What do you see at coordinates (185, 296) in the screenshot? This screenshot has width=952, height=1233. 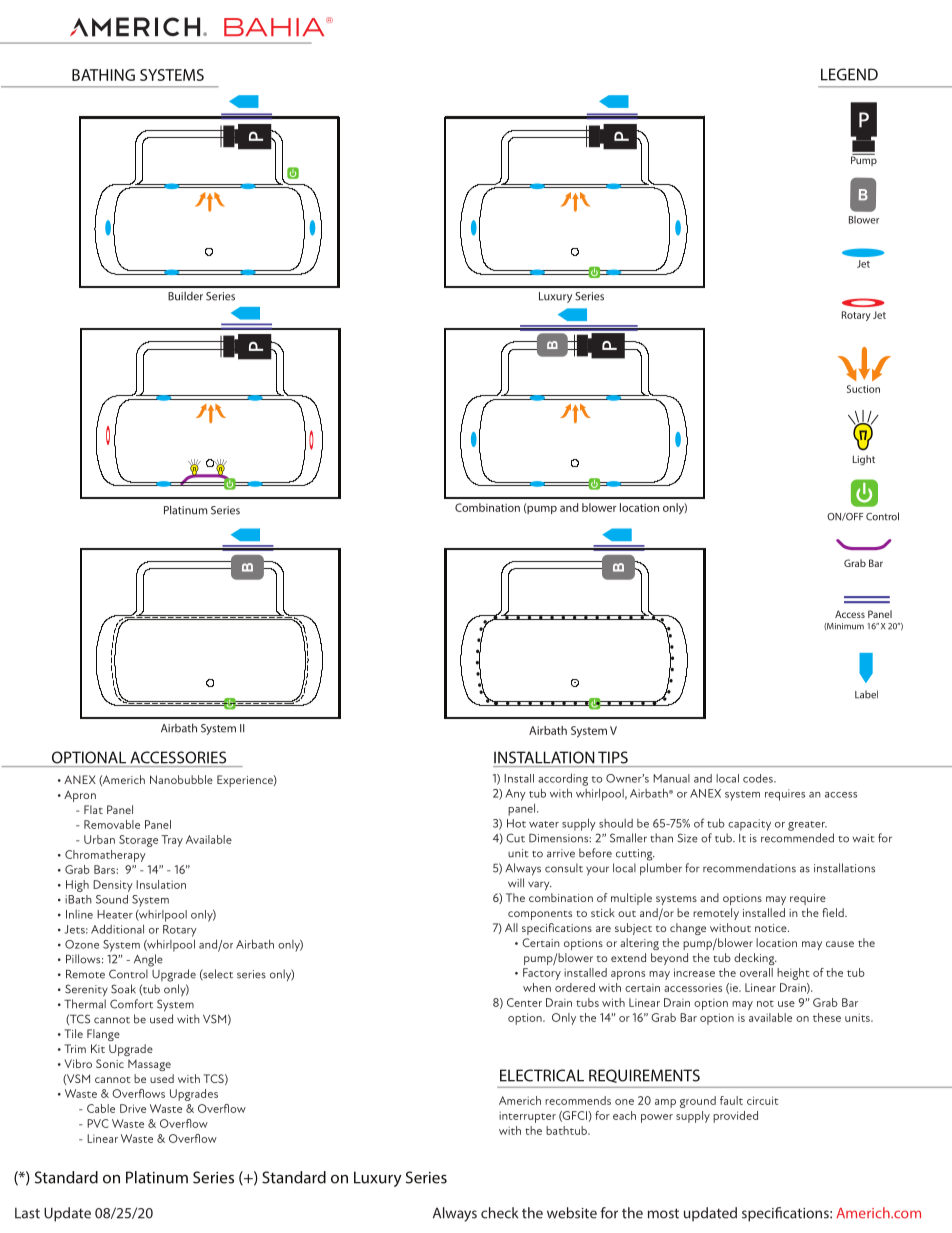 I see `Builder` at bounding box center [185, 296].
